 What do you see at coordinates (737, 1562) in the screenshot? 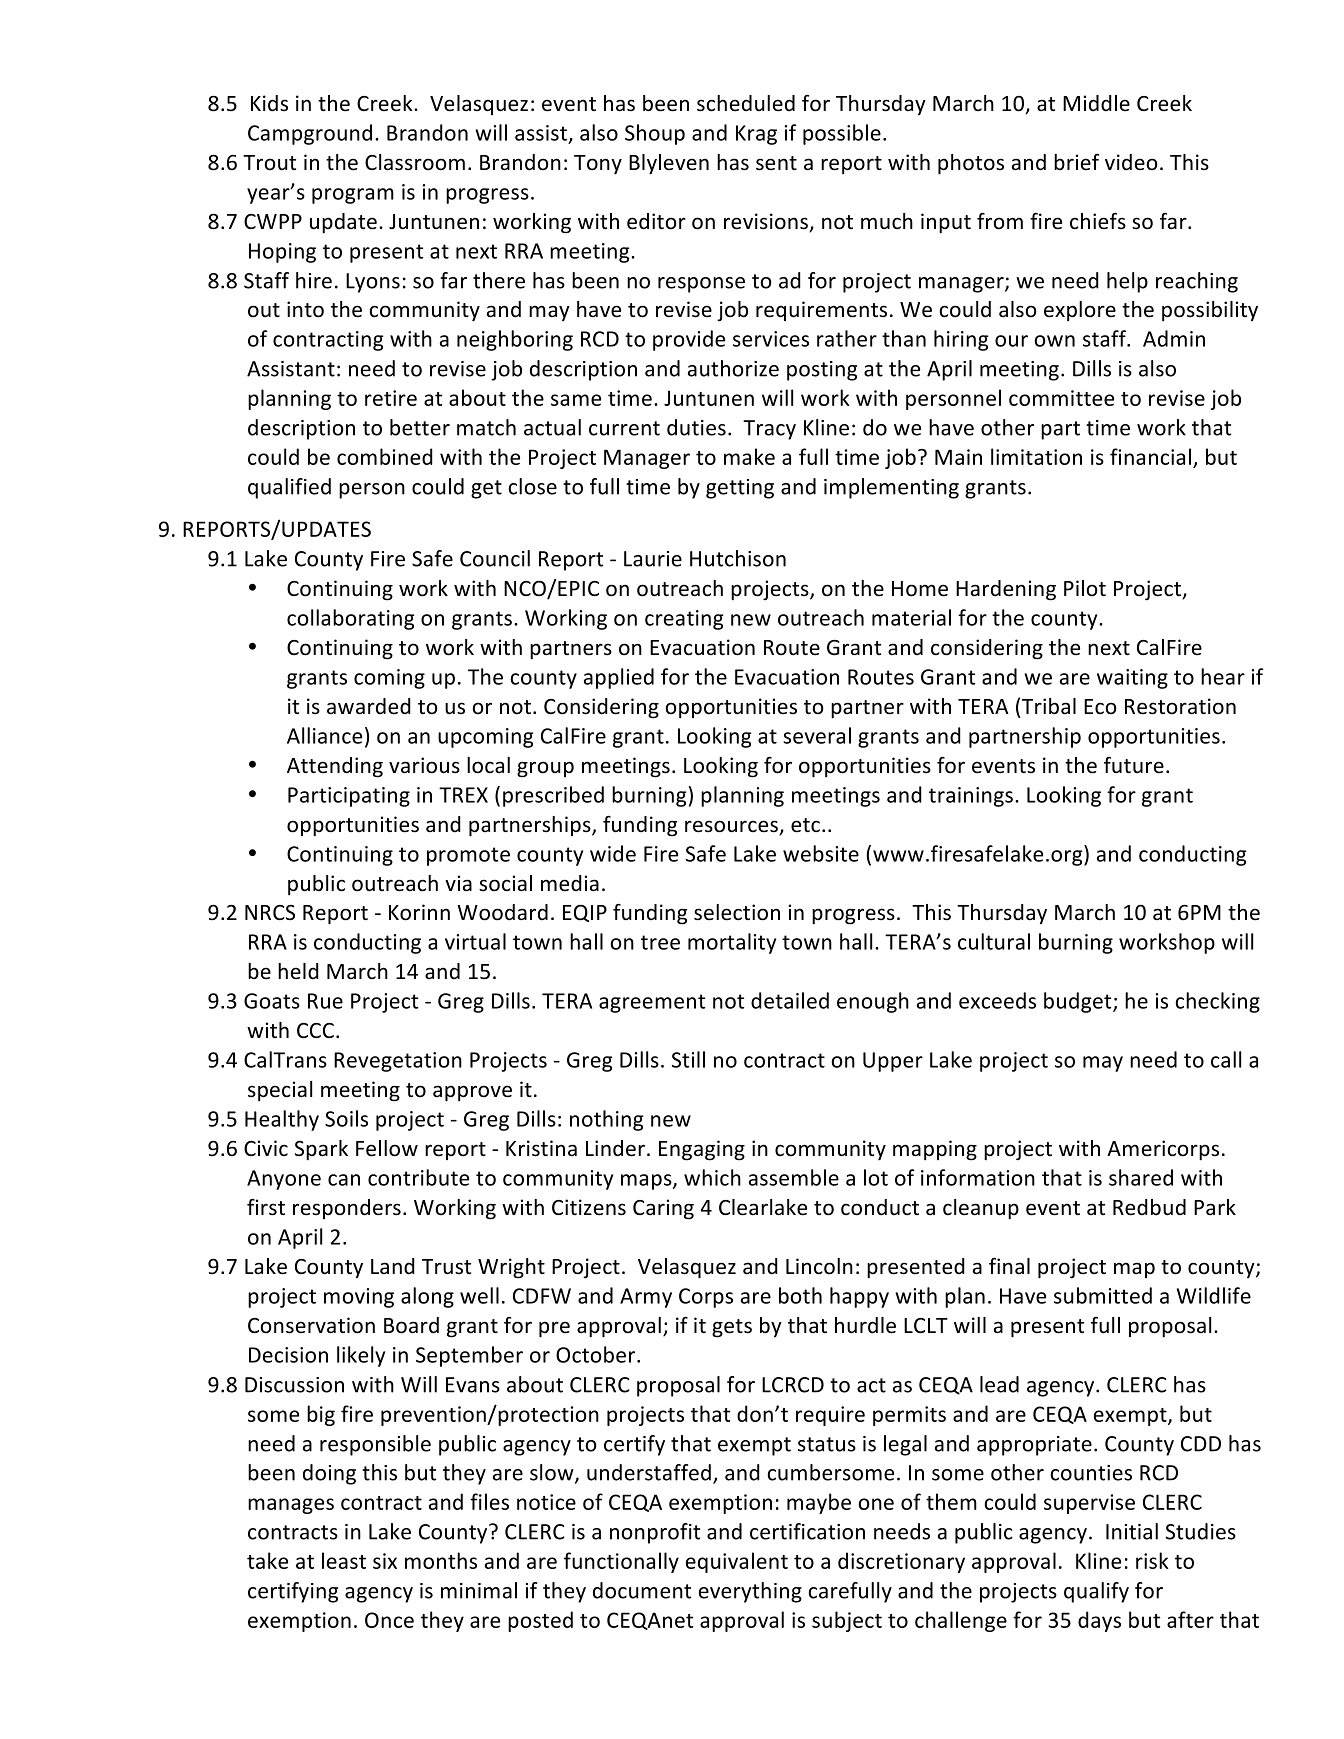
I see `equivalent` at bounding box center [737, 1562].
